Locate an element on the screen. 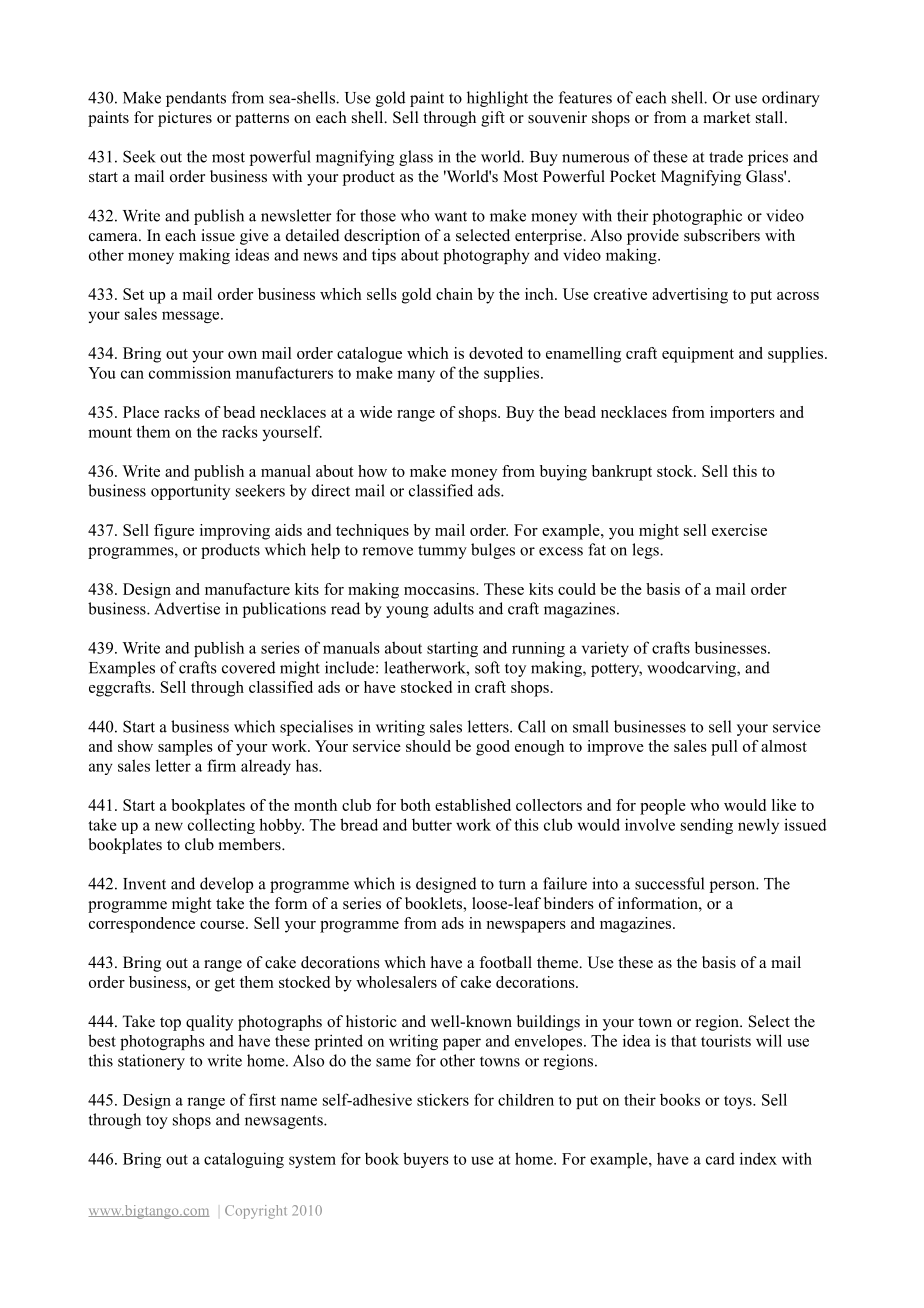  card is located at coordinates (720, 1158).
